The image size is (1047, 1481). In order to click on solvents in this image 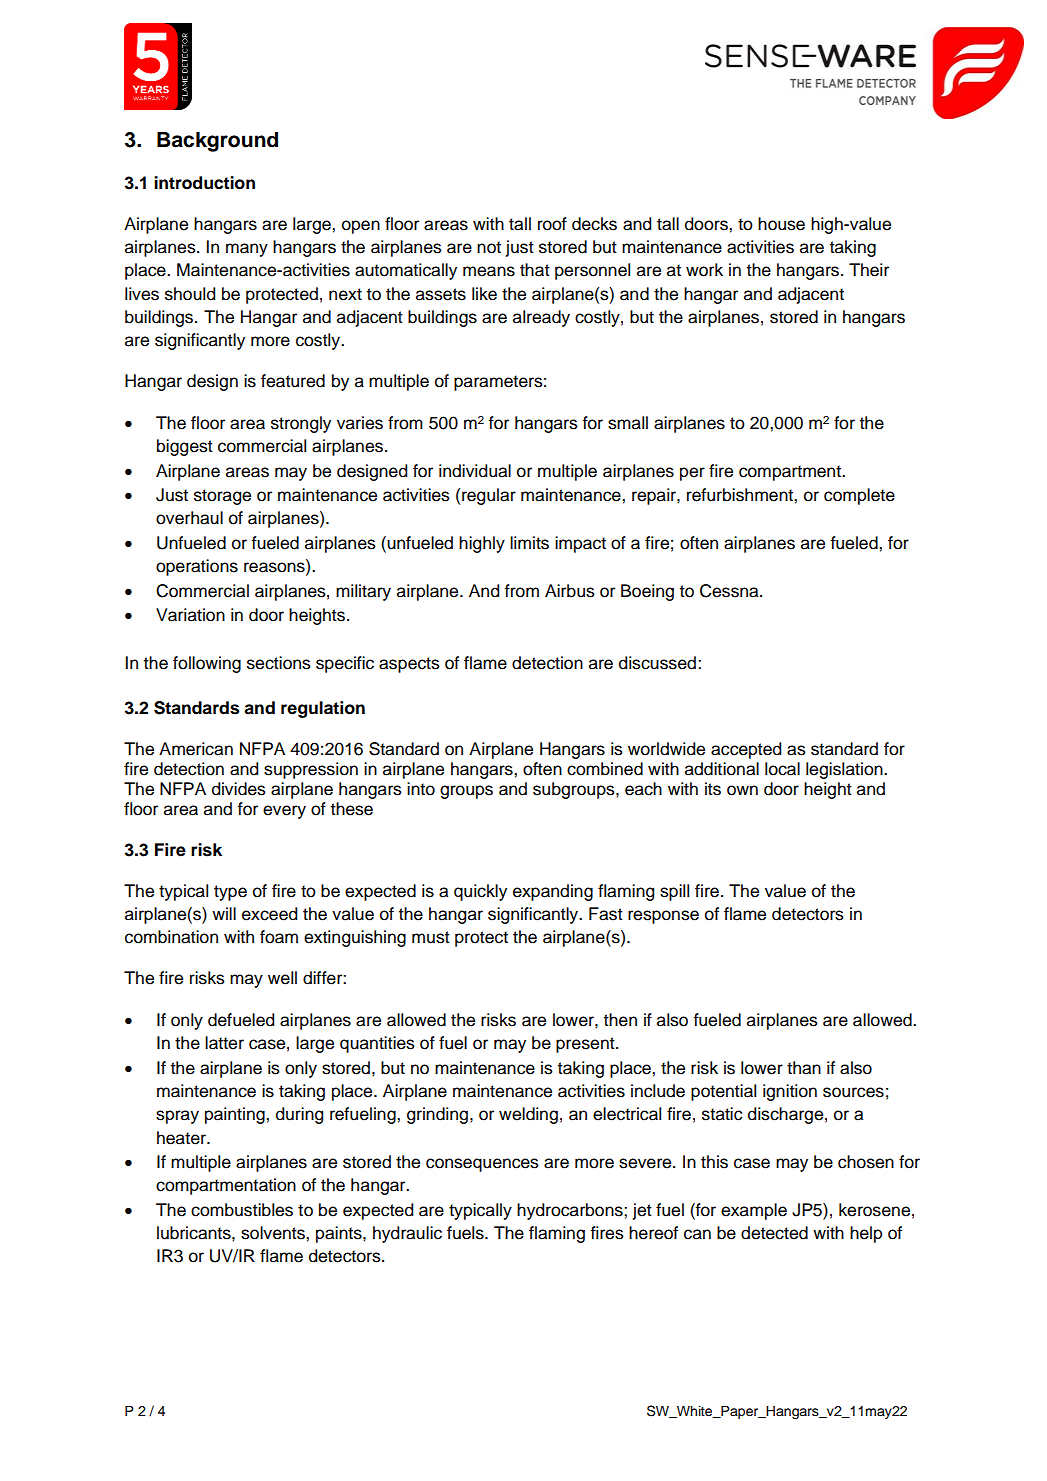, I will do `click(274, 1233)`.
